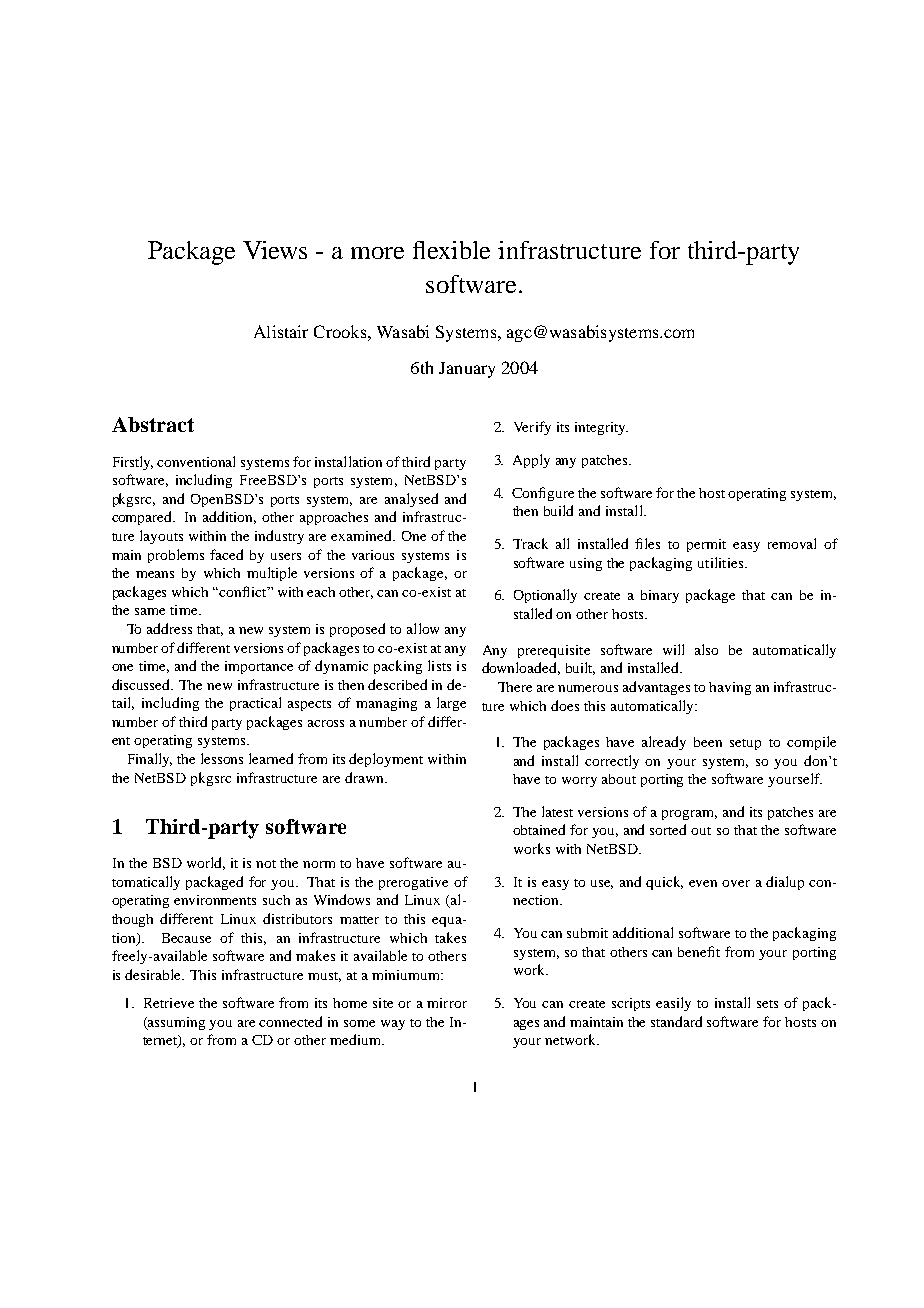  I want to click on integrity, so click(601, 428).
